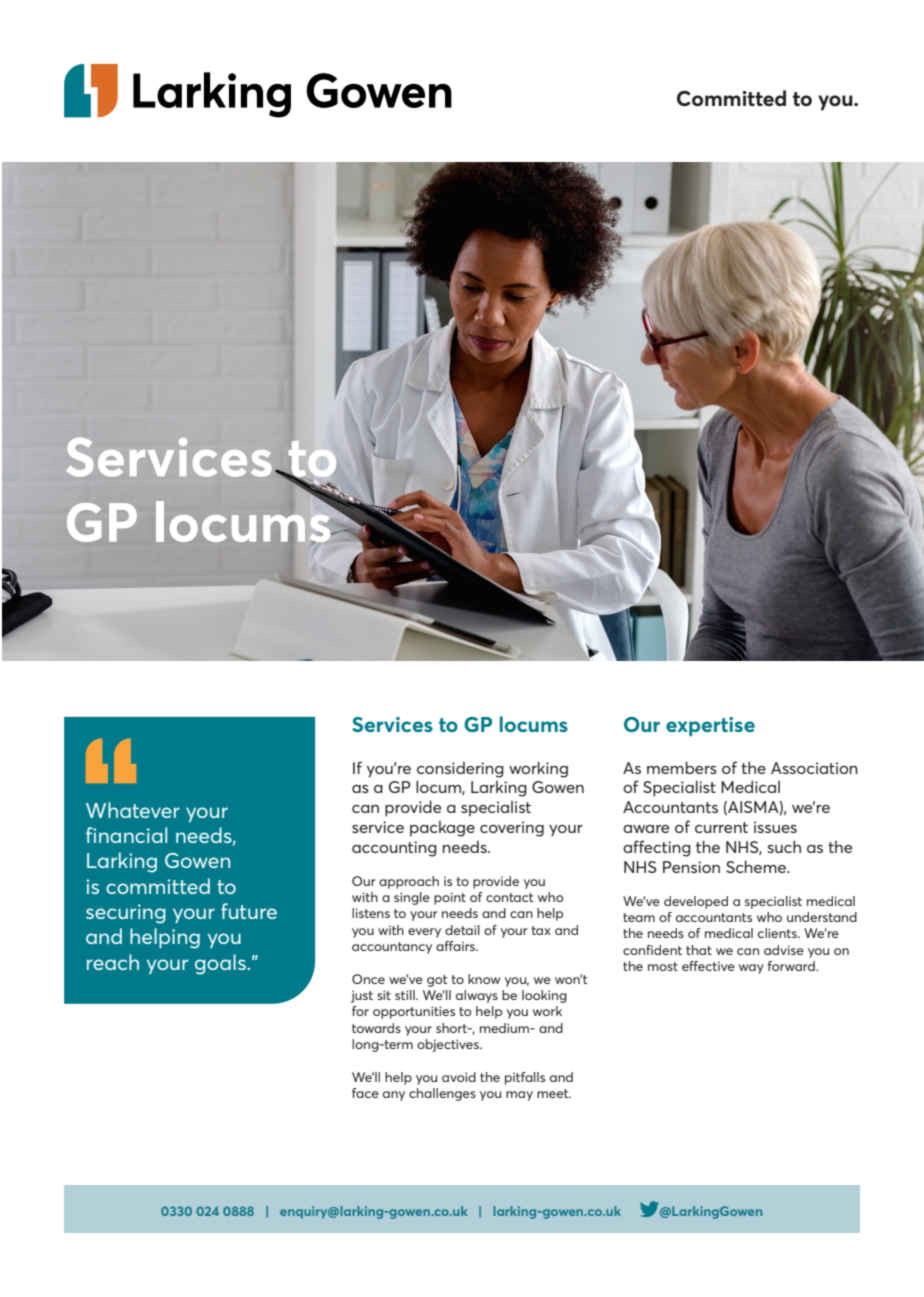 The image size is (924, 1297). Describe the element at coordinates (133, 810) in the page. I see `Whatever` at that location.
